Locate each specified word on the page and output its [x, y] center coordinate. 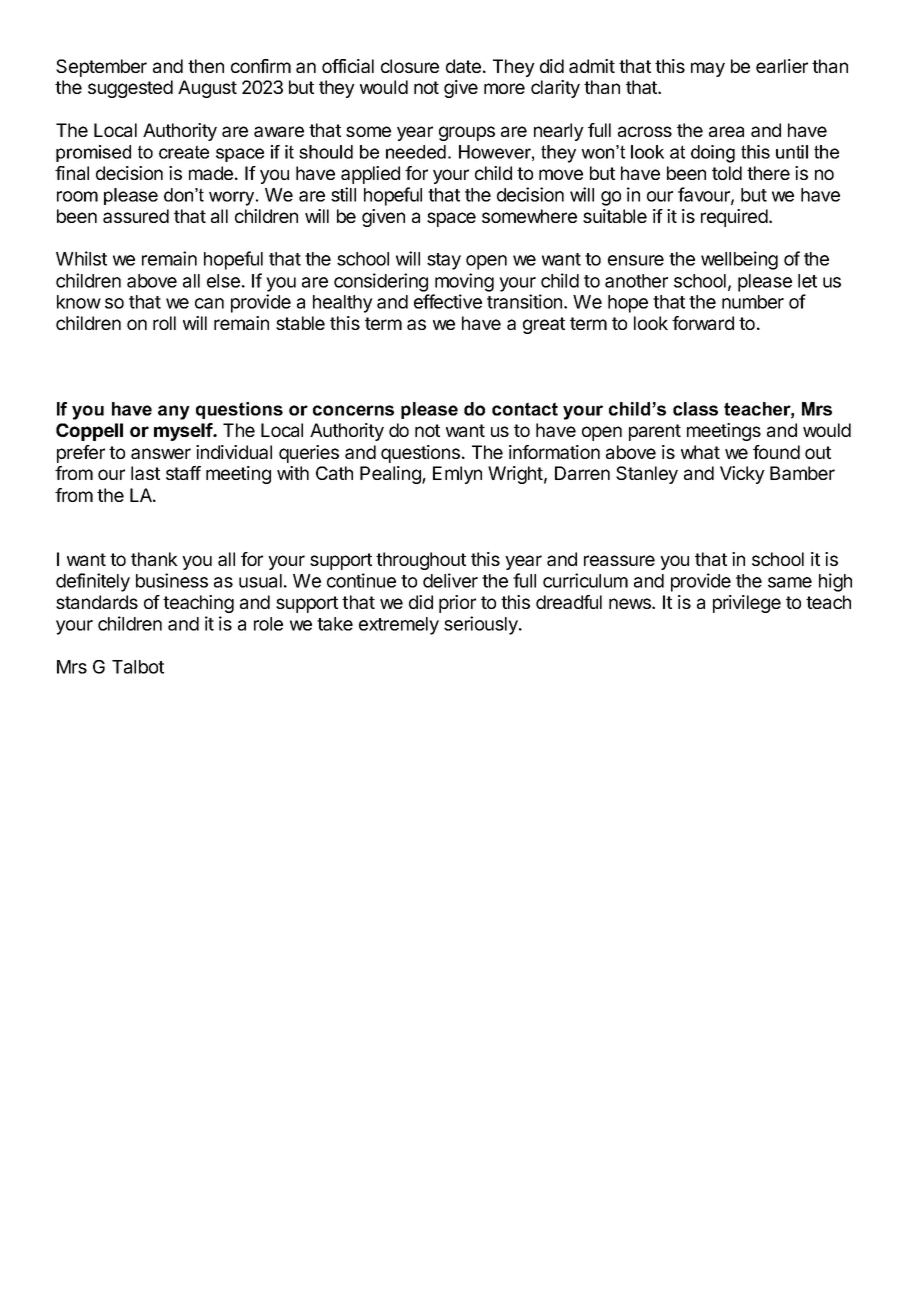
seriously [482, 625]
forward [703, 323]
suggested [130, 89]
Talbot [138, 667]
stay [444, 261]
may [708, 69]
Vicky [742, 475]
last [145, 473]
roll [164, 323]
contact [525, 409]
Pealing [391, 475]
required [735, 218]
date [463, 66]
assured [136, 216]
